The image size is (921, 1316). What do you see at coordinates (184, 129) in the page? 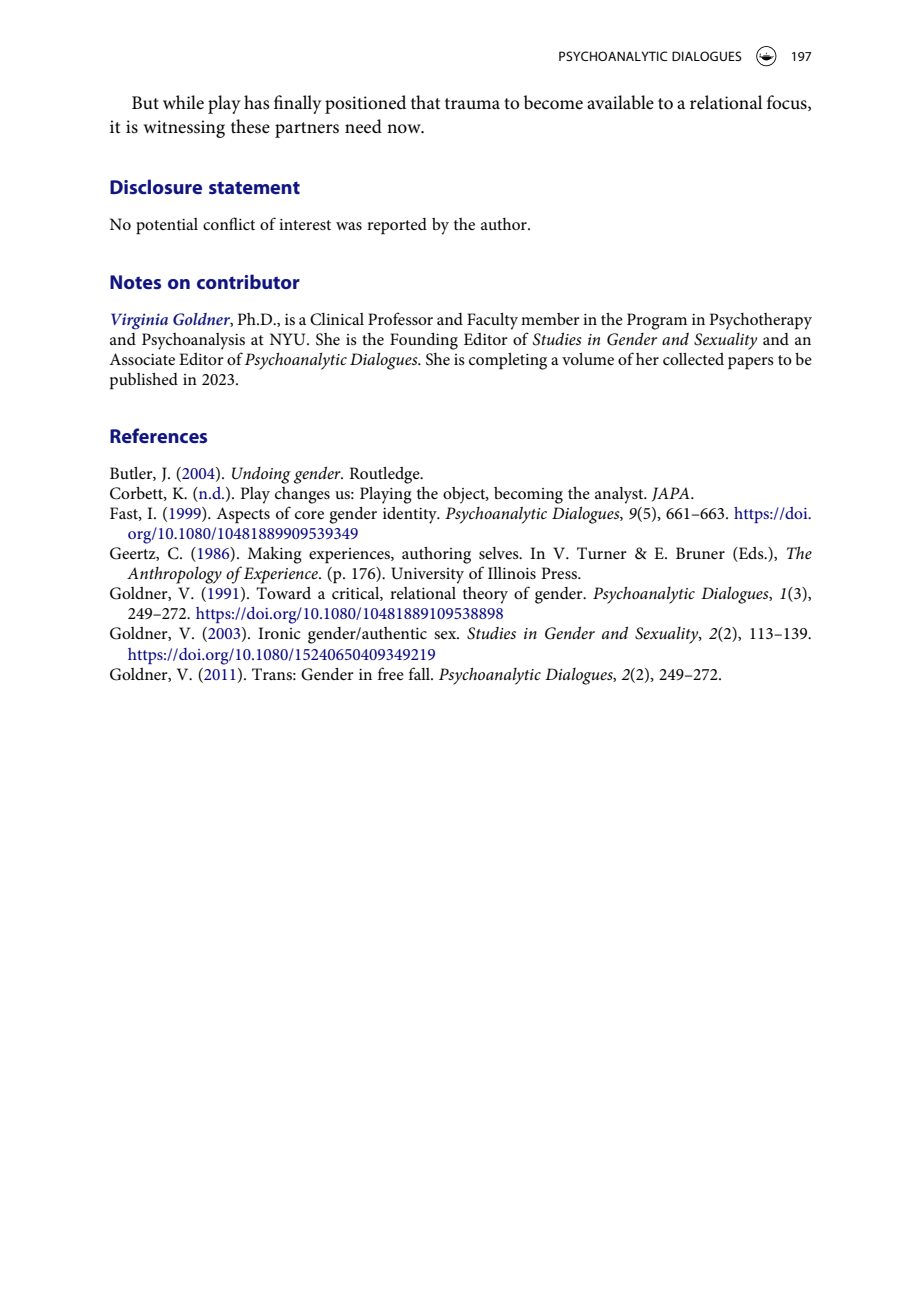
I see `witnessing` at bounding box center [184, 129].
